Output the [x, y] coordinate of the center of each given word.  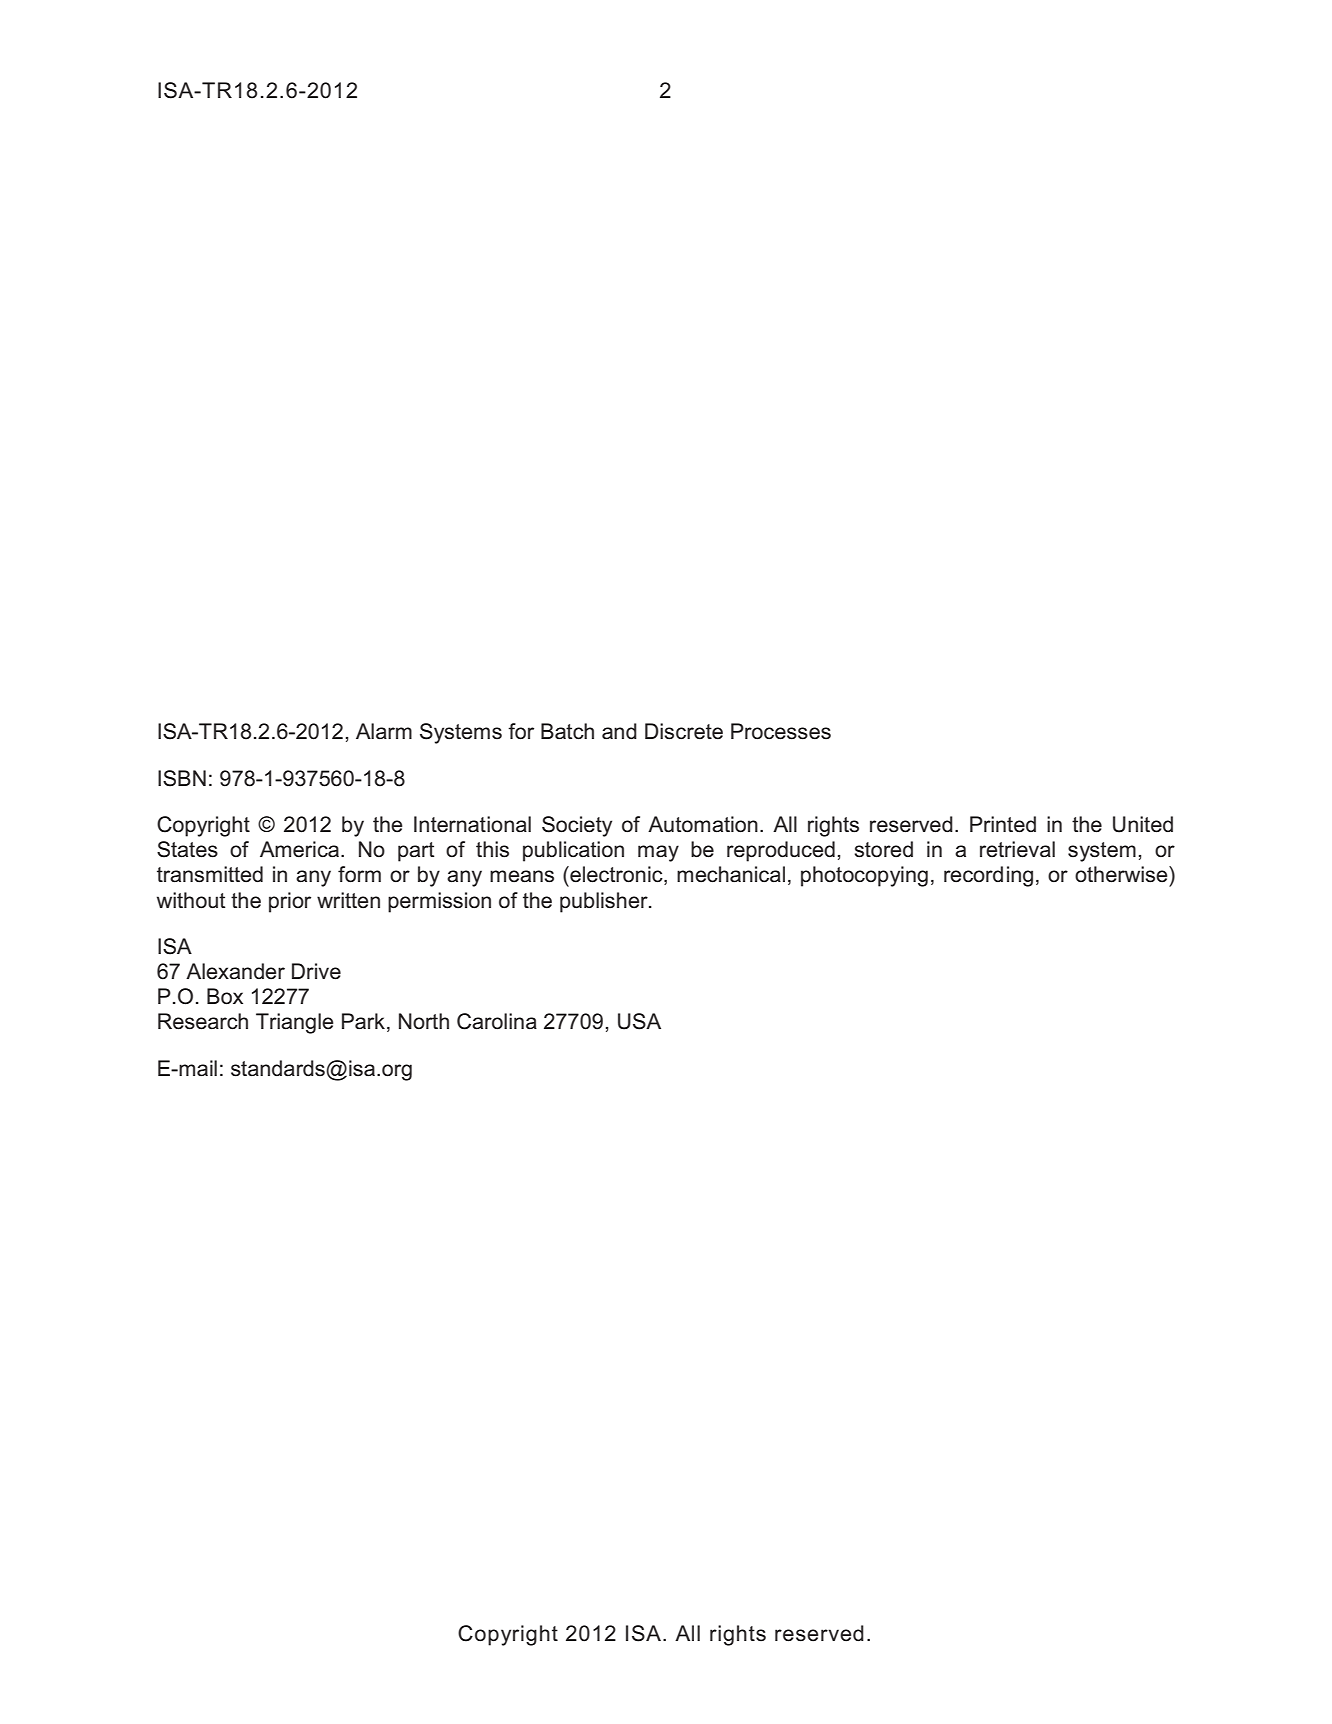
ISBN [182, 778]
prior [290, 902]
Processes [781, 731]
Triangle [294, 1023]
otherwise [1122, 874]
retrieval [1017, 849]
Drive [316, 971]
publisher [605, 902]
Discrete [684, 731]
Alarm [384, 731]
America [301, 849]
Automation [703, 824]
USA [639, 1021]
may [658, 853]
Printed [1003, 824]
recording [988, 876]
